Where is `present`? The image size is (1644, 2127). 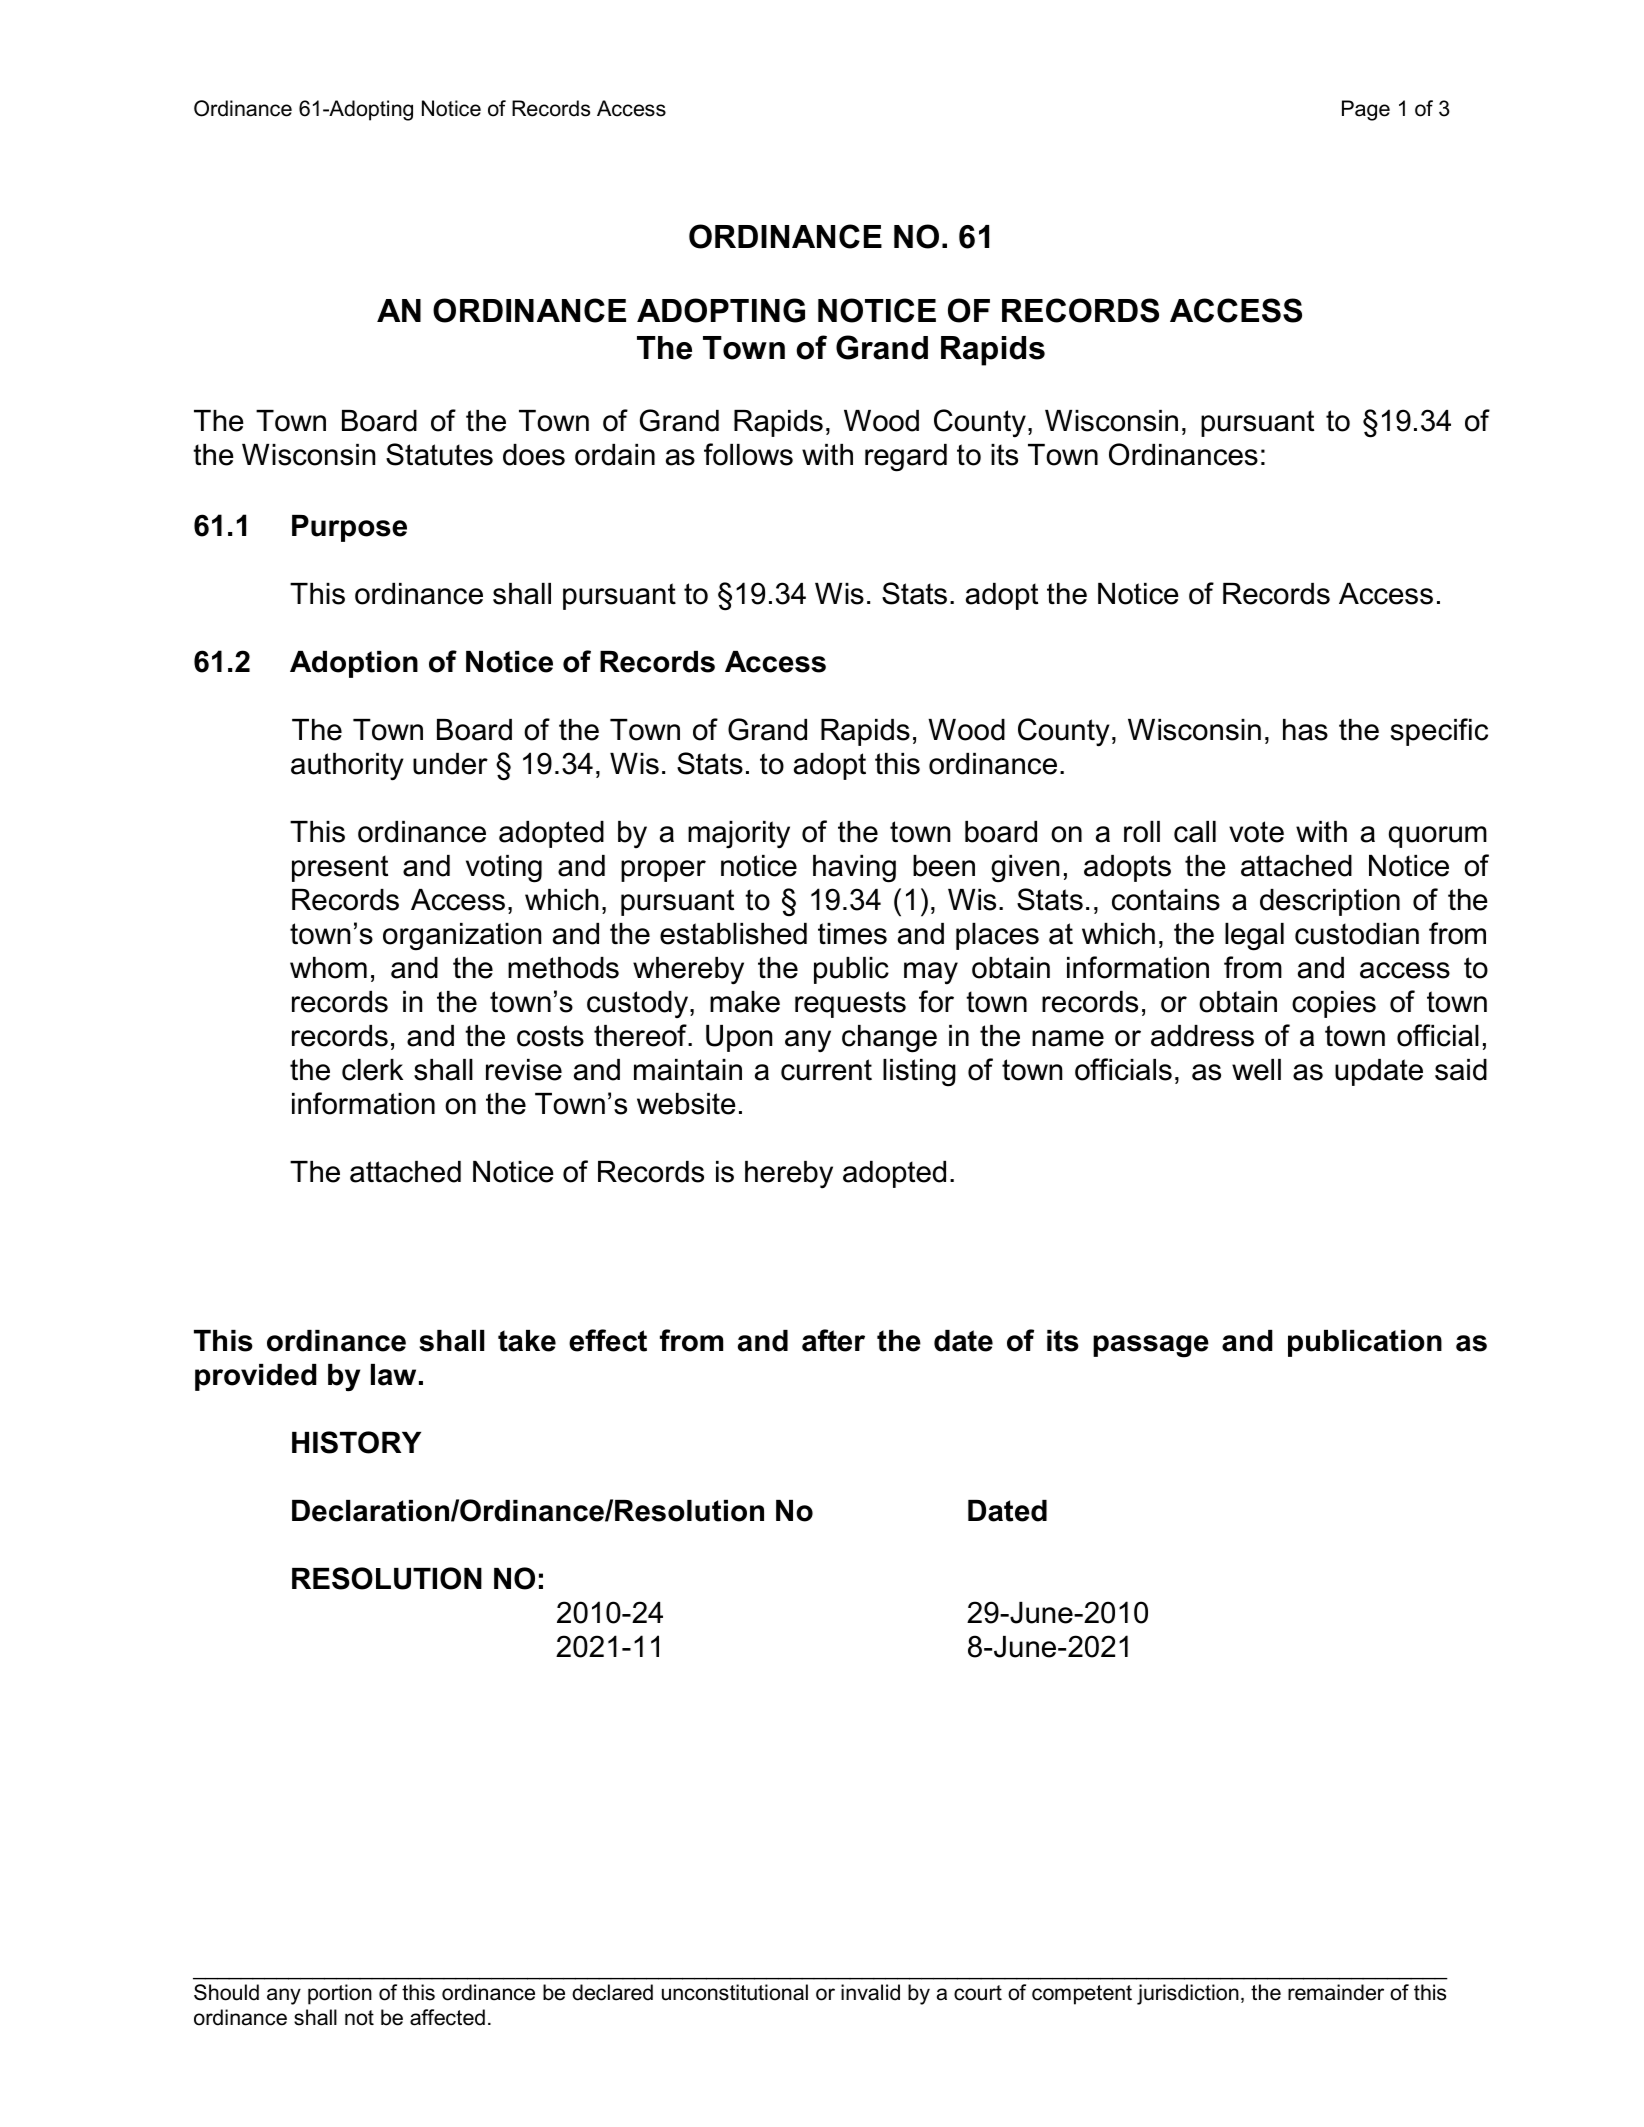
present is located at coordinates (340, 868).
